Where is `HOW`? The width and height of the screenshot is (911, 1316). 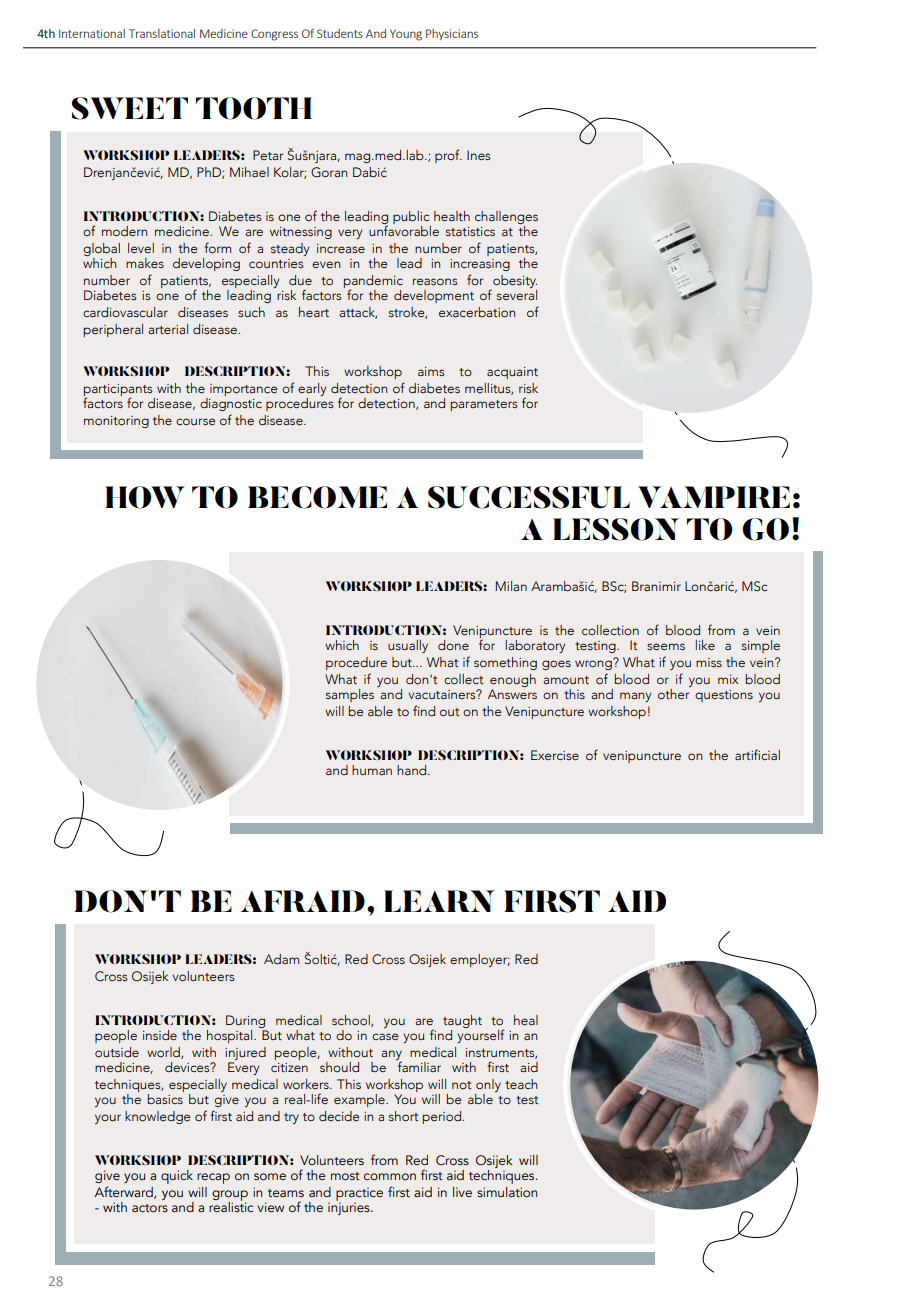
HOW is located at coordinates (145, 497).
